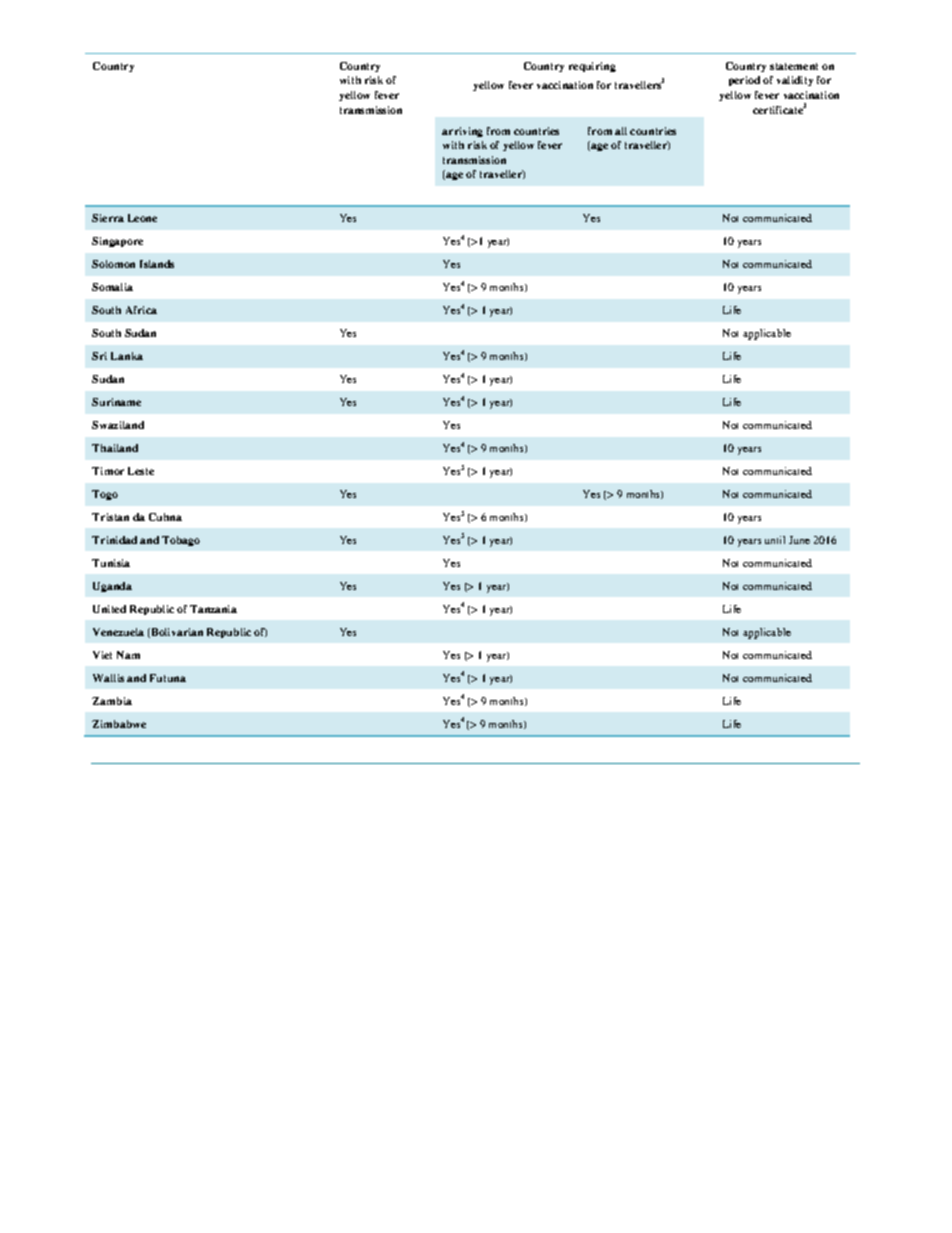 This screenshot has width=952, height=1233. Describe the element at coordinates (795, 81) in the screenshot. I see `validity` at that location.
